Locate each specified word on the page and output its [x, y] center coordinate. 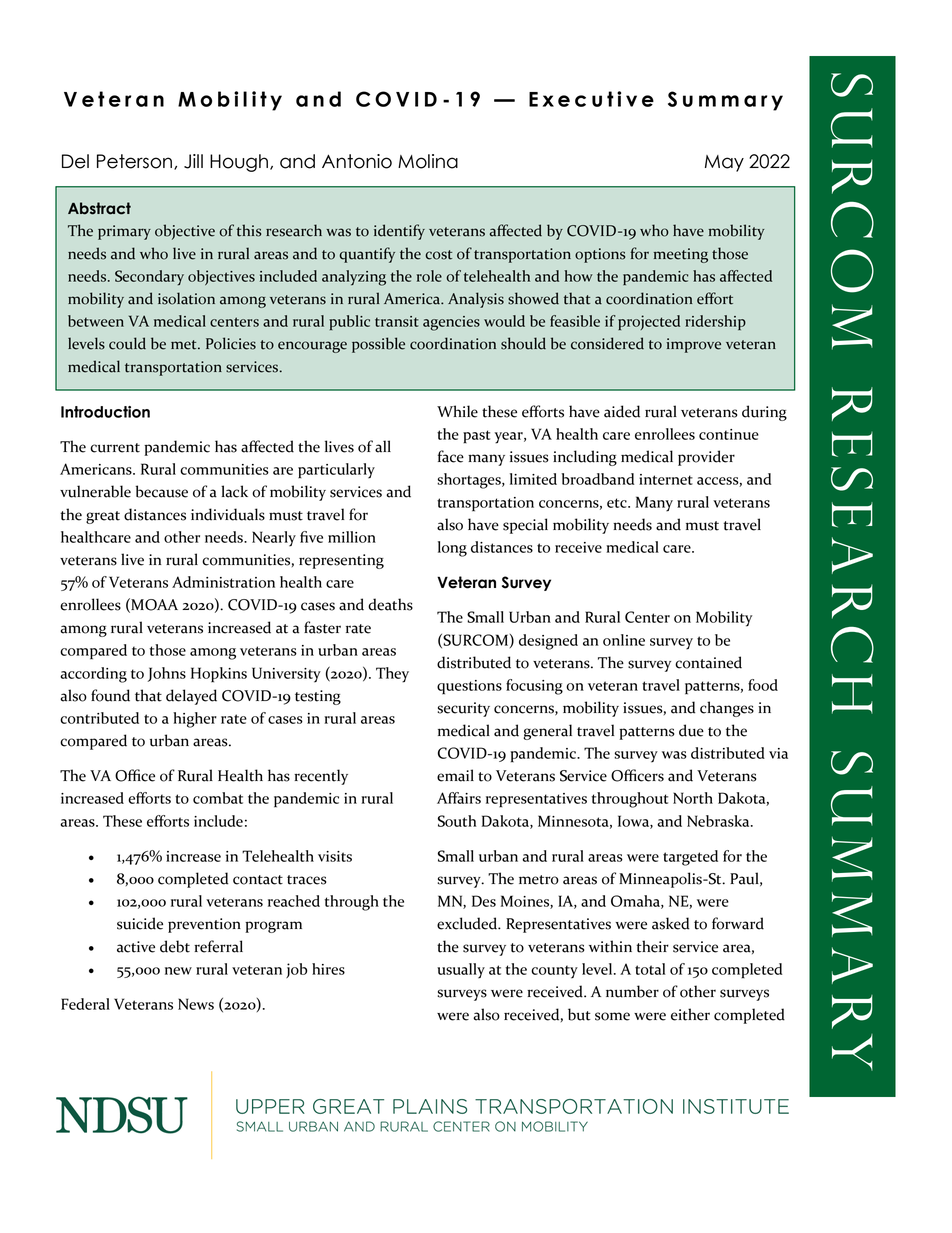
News [196, 1004]
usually [461, 971]
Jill [193, 161]
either [690, 1014]
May [724, 163]
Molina [428, 161]
